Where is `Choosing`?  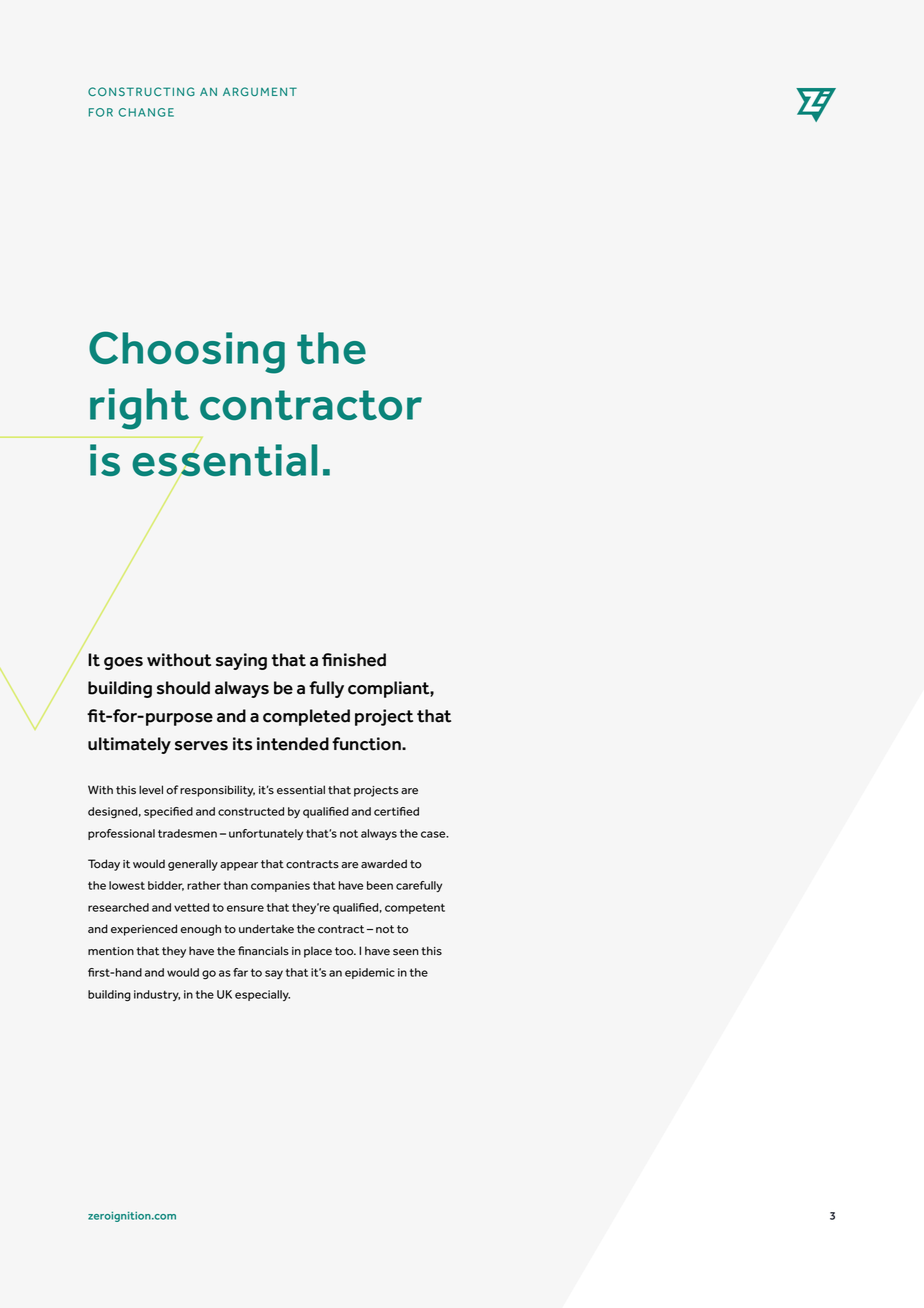
Choosing is located at coordinates (187, 352).
